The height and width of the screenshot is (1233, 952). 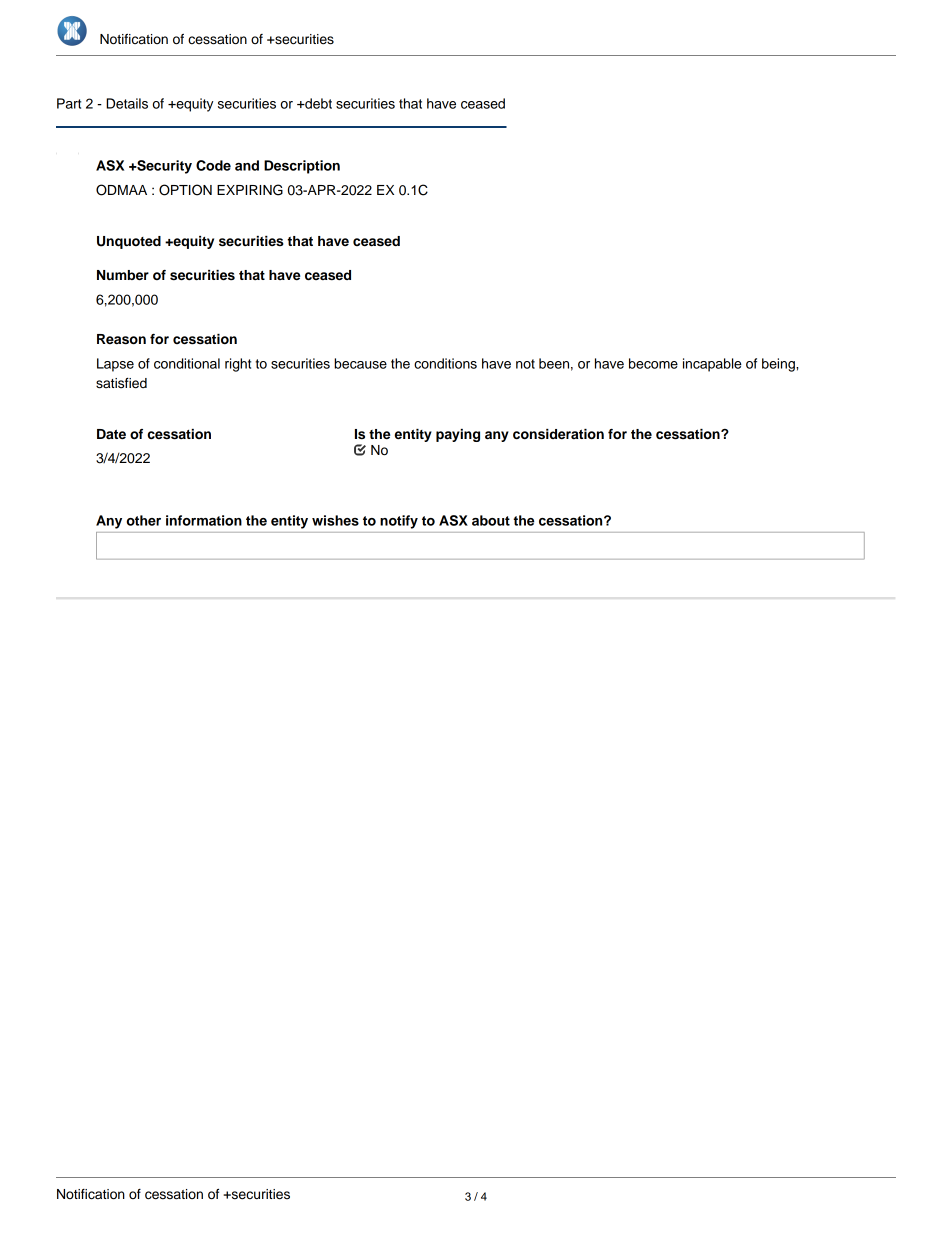 What do you see at coordinates (302, 167) in the screenshot?
I see `Description` at bounding box center [302, 167].
